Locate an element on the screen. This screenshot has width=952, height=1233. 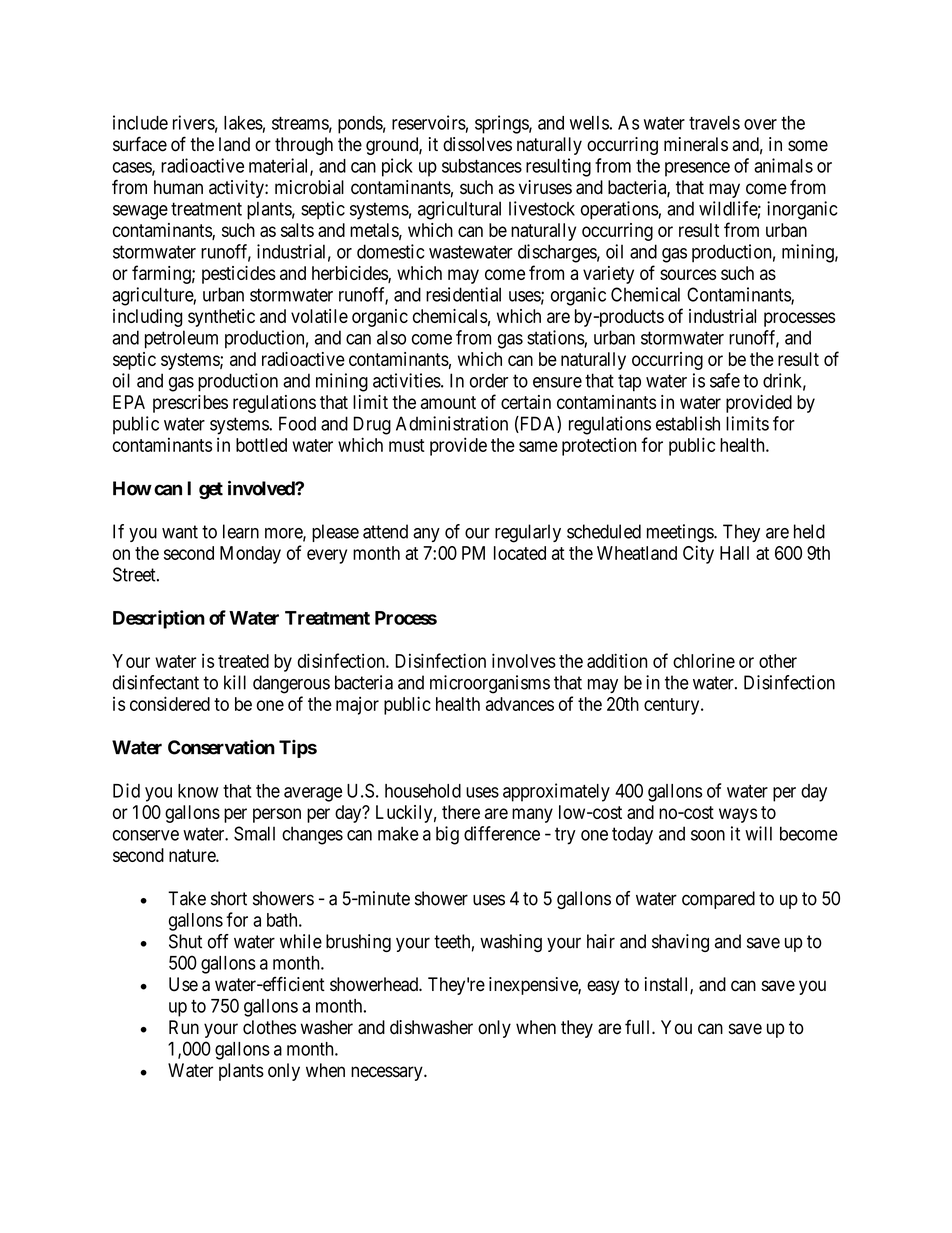
located is located at coordinates (520, 553).
